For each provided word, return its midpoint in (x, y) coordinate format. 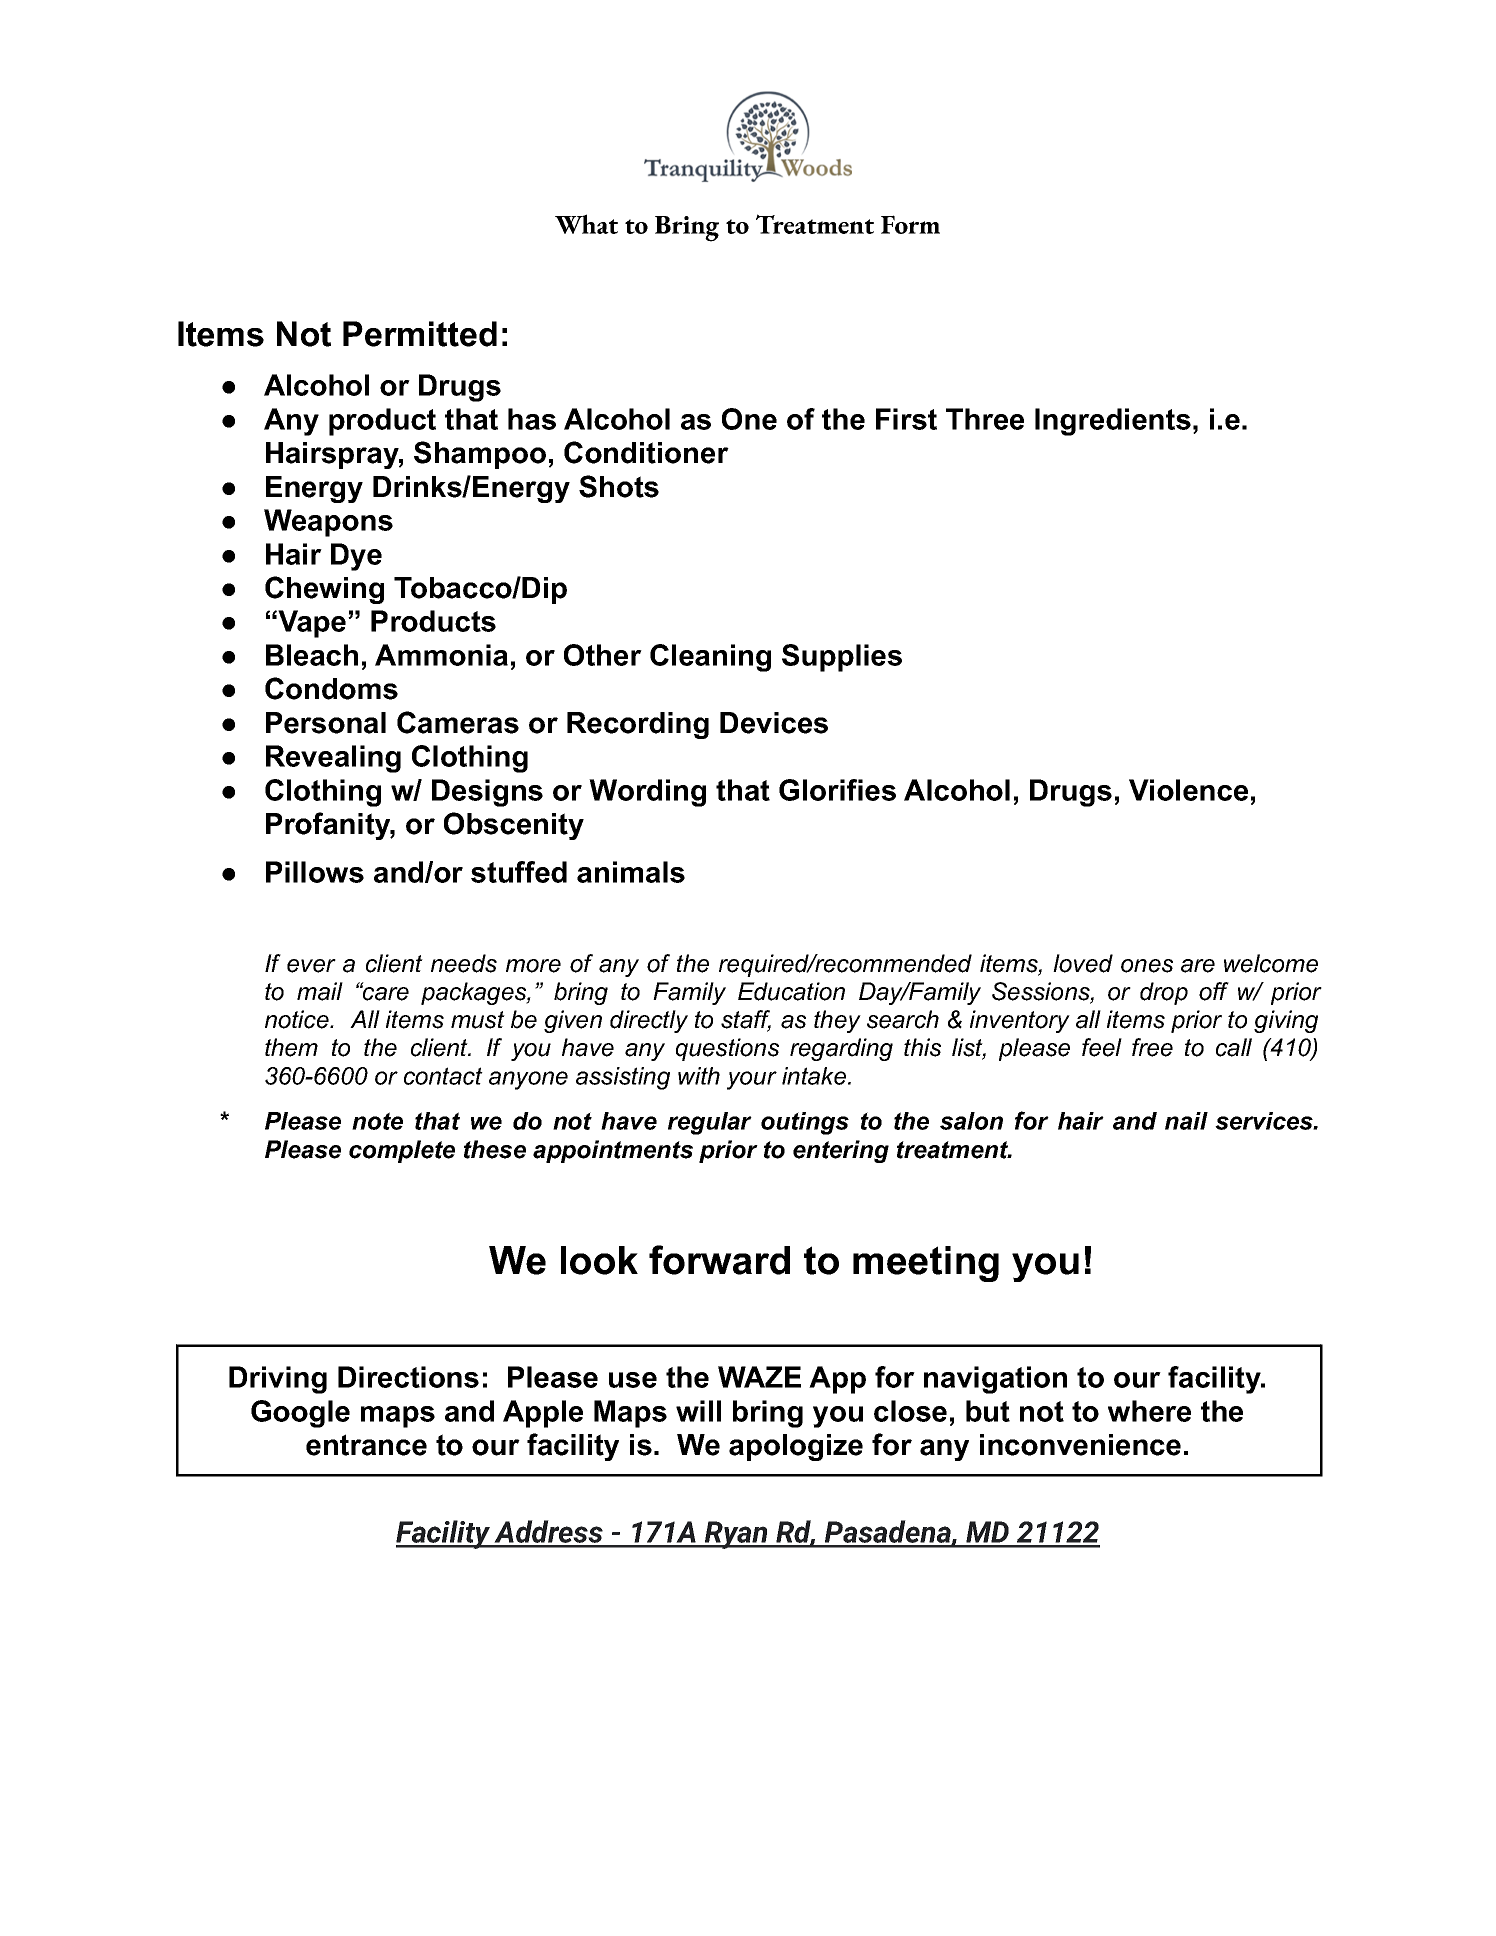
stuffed (519, 872)
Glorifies (837, 790)
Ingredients (1113, 422)
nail (1186, 1121)
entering (841, 1151)
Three (985, 419)
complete (402, 1151)
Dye (356, 557)
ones (1147, 966)
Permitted (420, 334)
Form (910, 224)
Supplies (842, 658)
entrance (366, 1445)
